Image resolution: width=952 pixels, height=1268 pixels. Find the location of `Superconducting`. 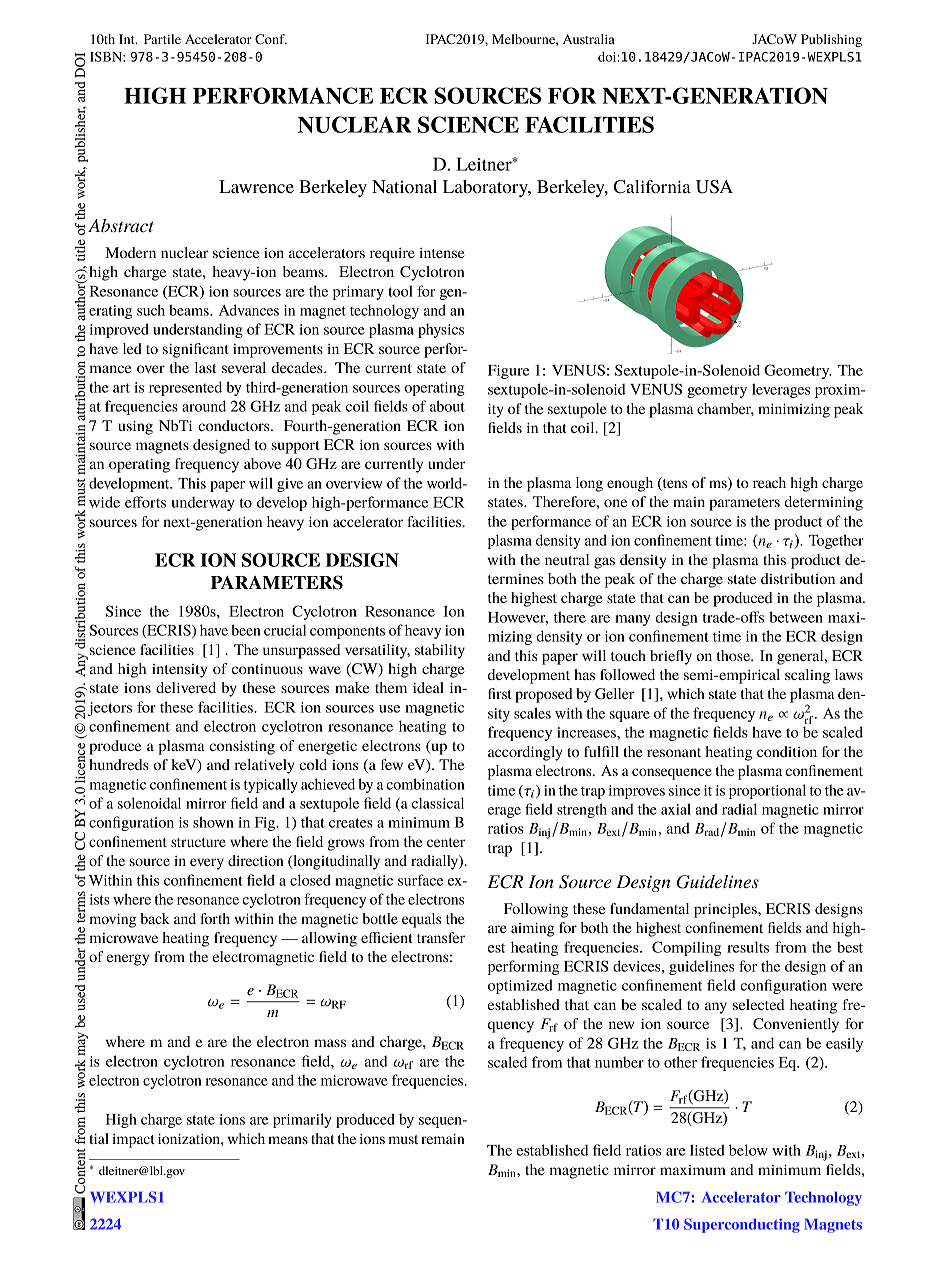

Superconducting is located at coordinates (742, 1225).
